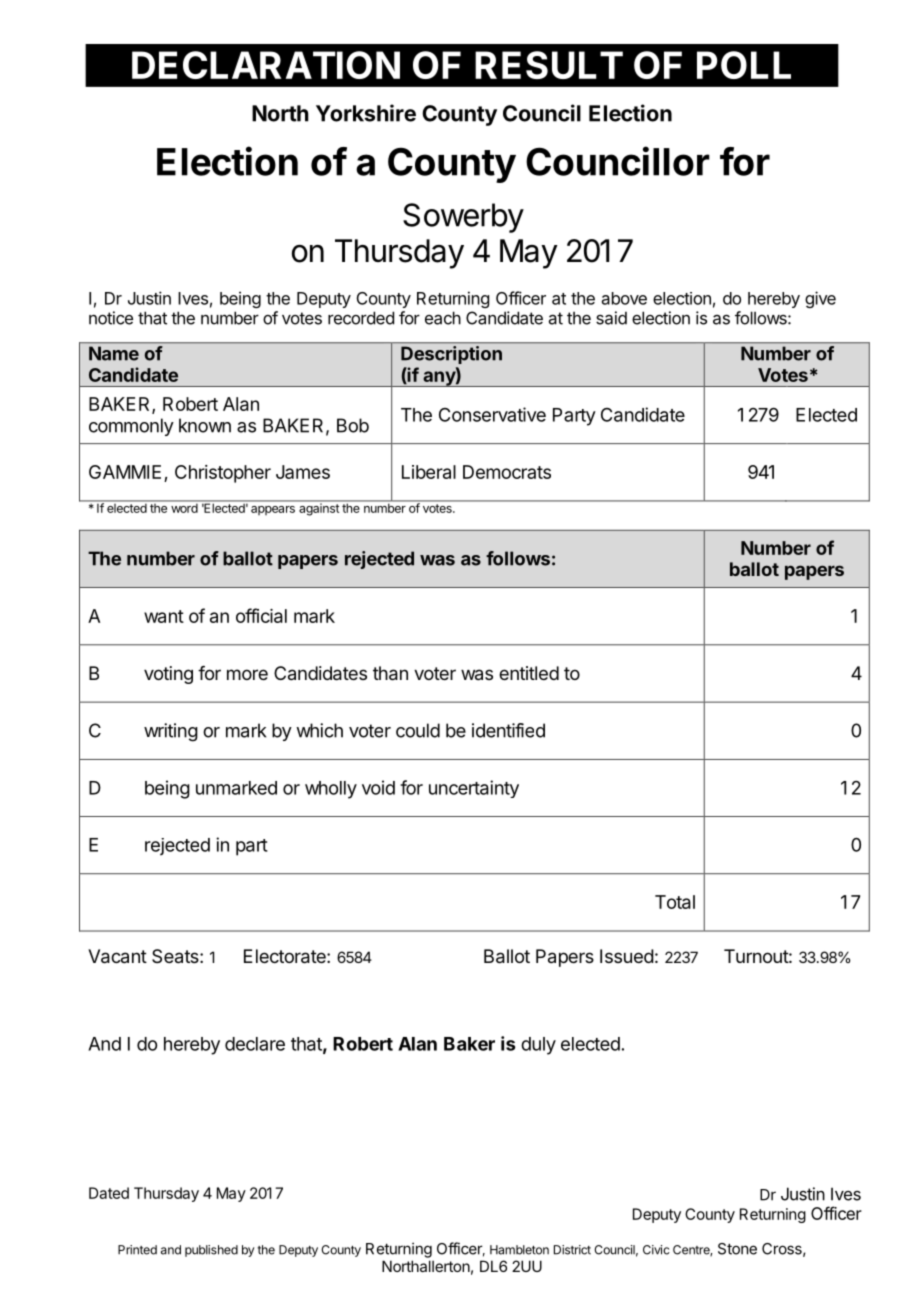  I want to click on give, so click(820, 299).
